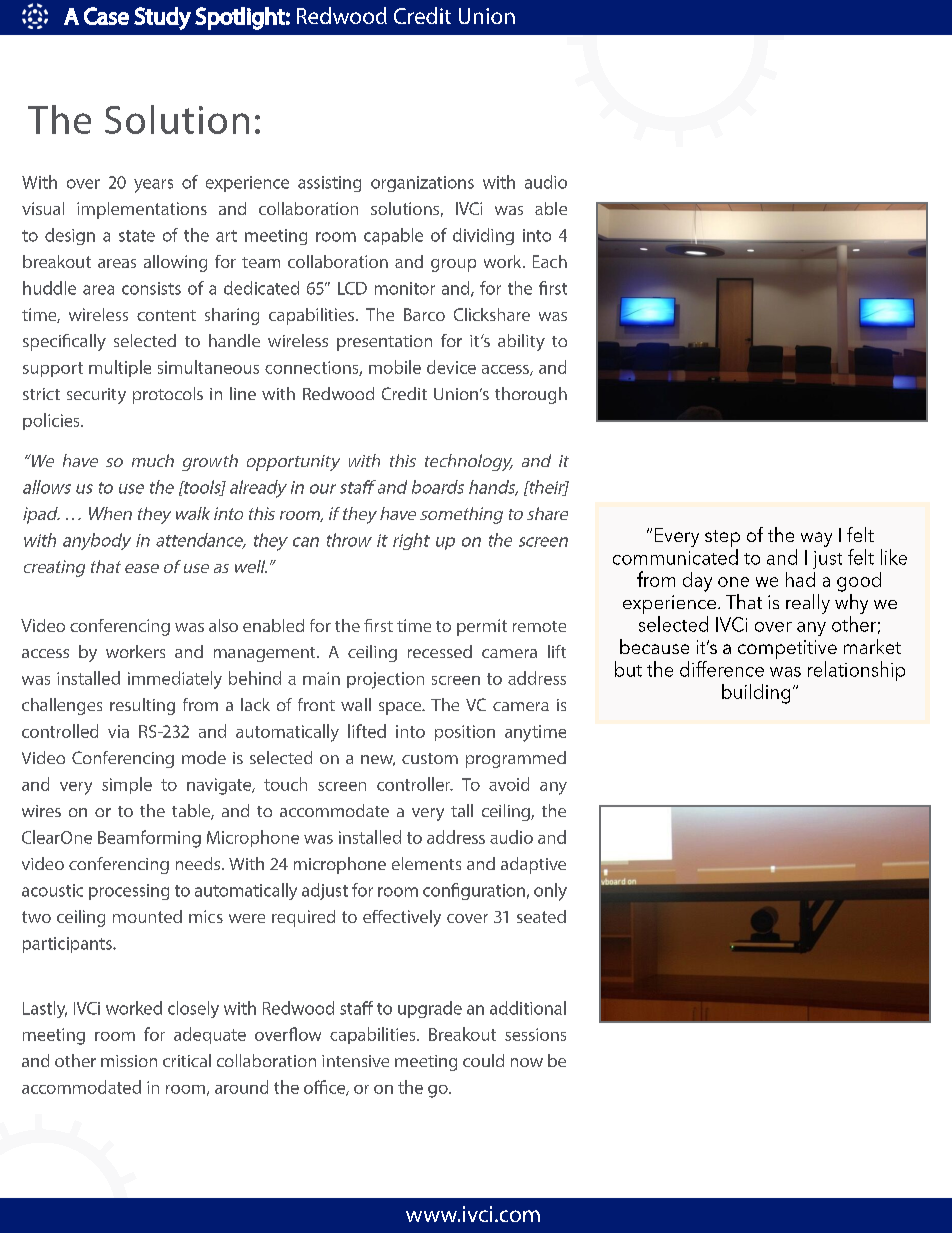 The width and height of the document is (952, 1233). What do you see at coordinates (451, 367) in the document?
I see `device` at bounding box center [451, 367].
